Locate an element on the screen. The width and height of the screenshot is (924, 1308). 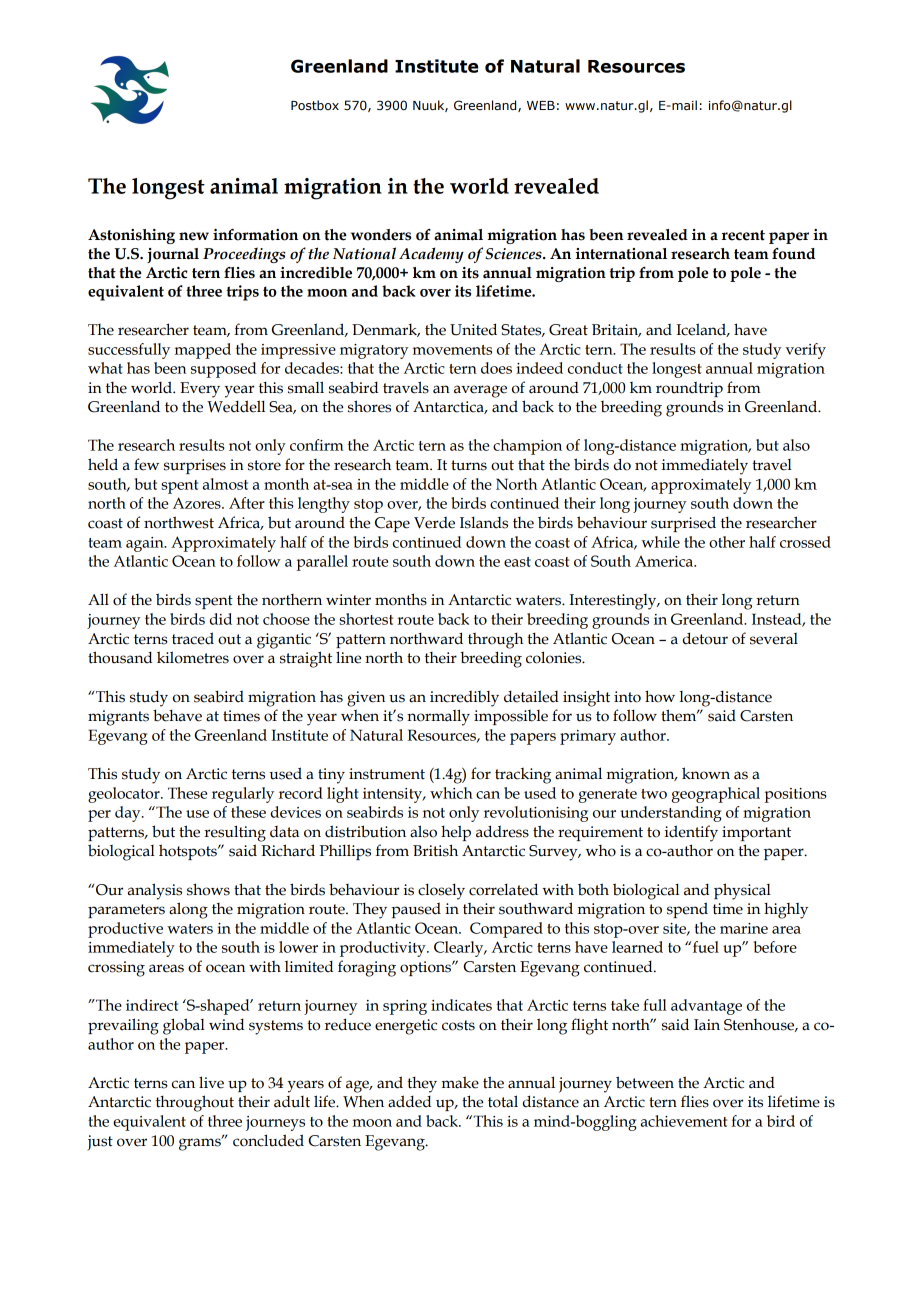
shortest is located at coordinates (366, 619).
